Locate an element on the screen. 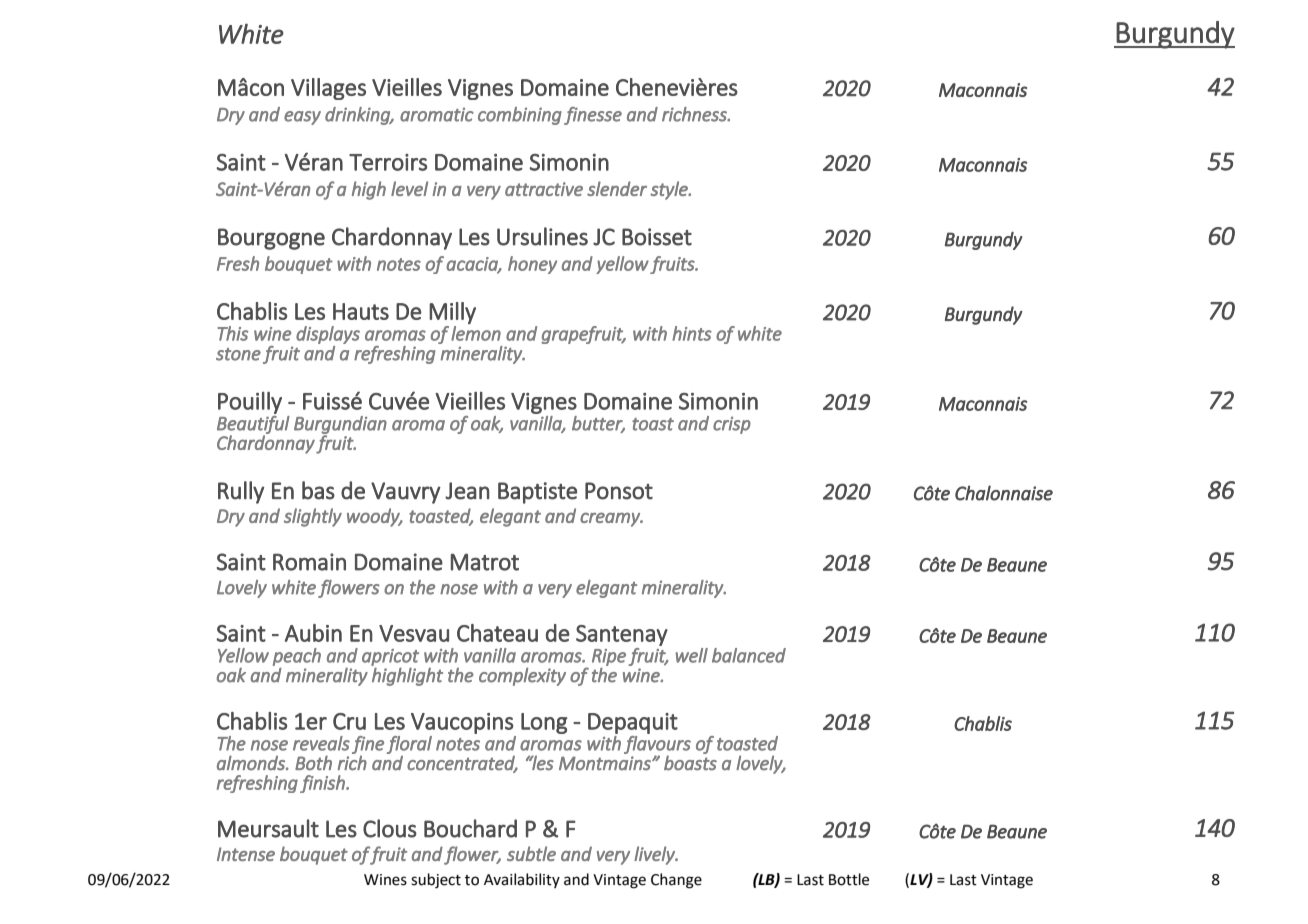  subtle is located at coordinates (531, 853).
